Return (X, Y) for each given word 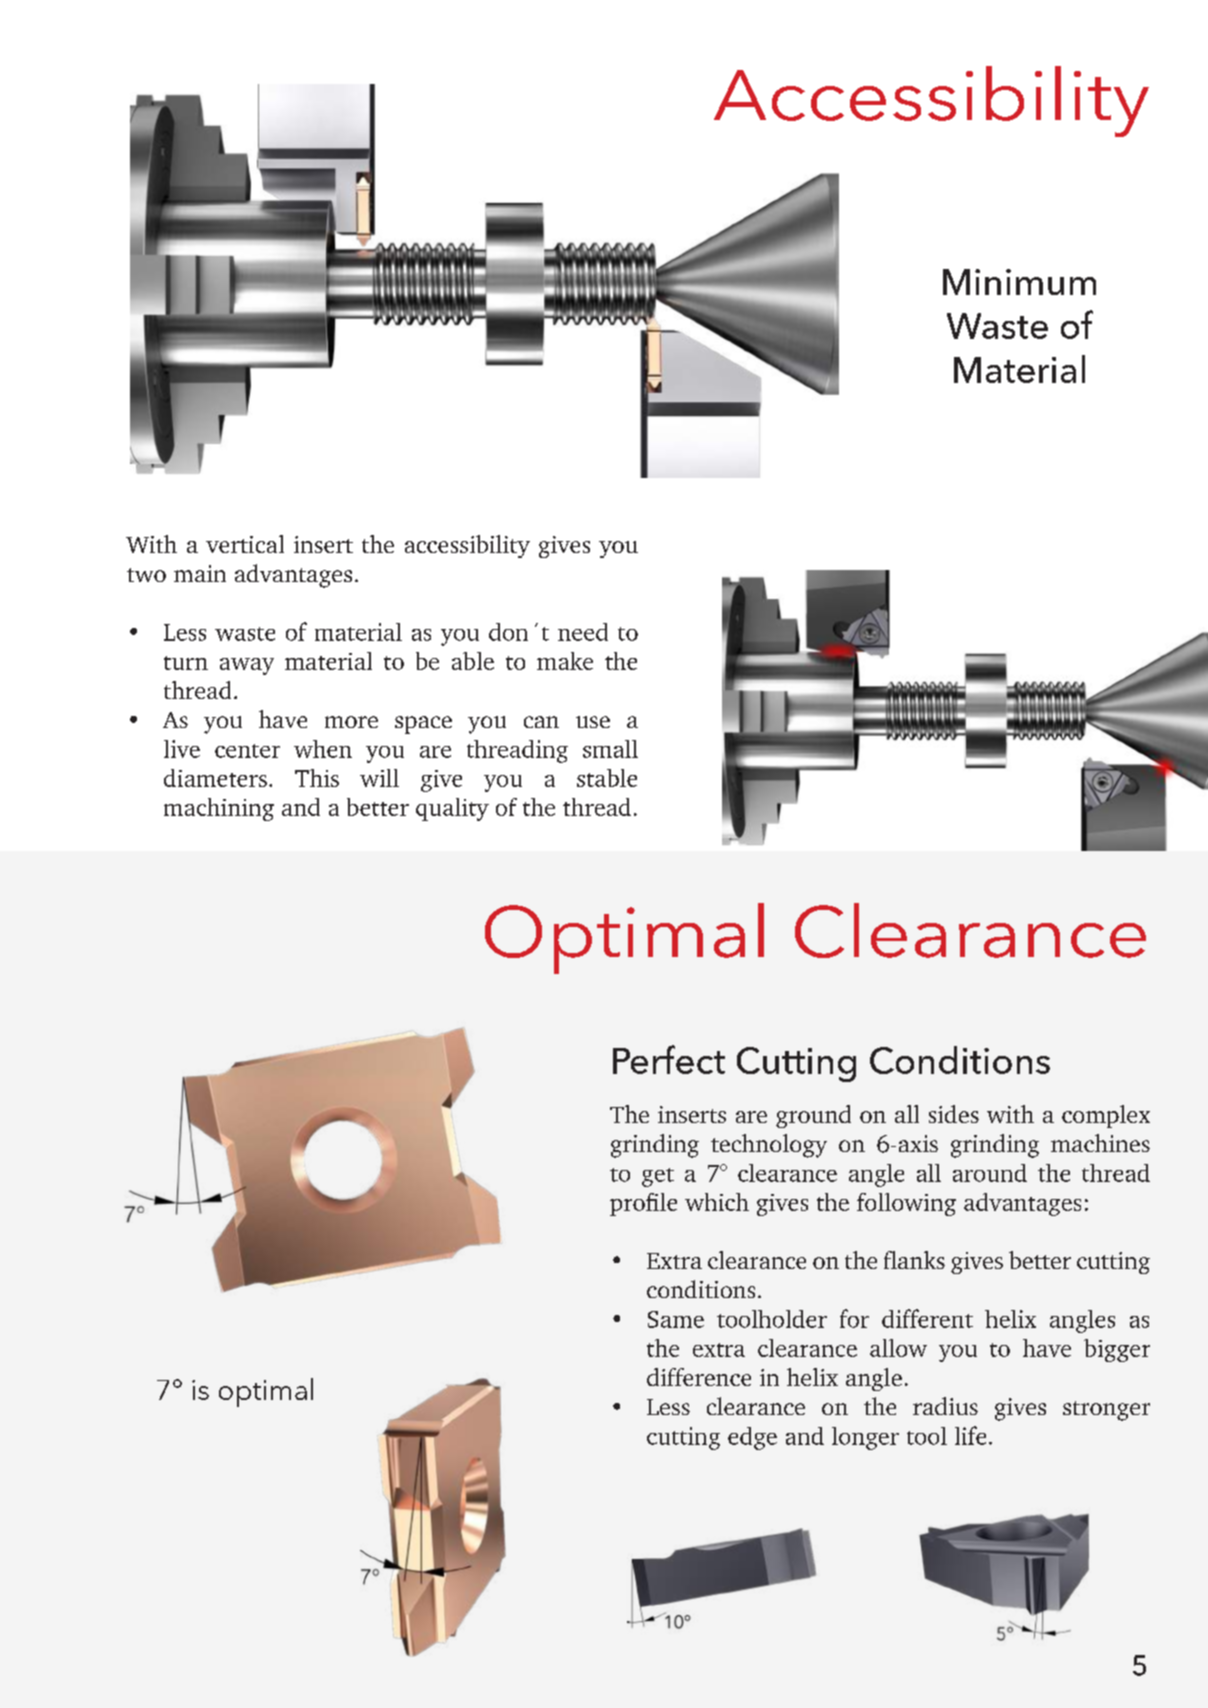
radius (945, 1406)
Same (676, 1319)
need (583, 632)
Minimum (1019, 282)
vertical (245, 544)
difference (699, 1377)
